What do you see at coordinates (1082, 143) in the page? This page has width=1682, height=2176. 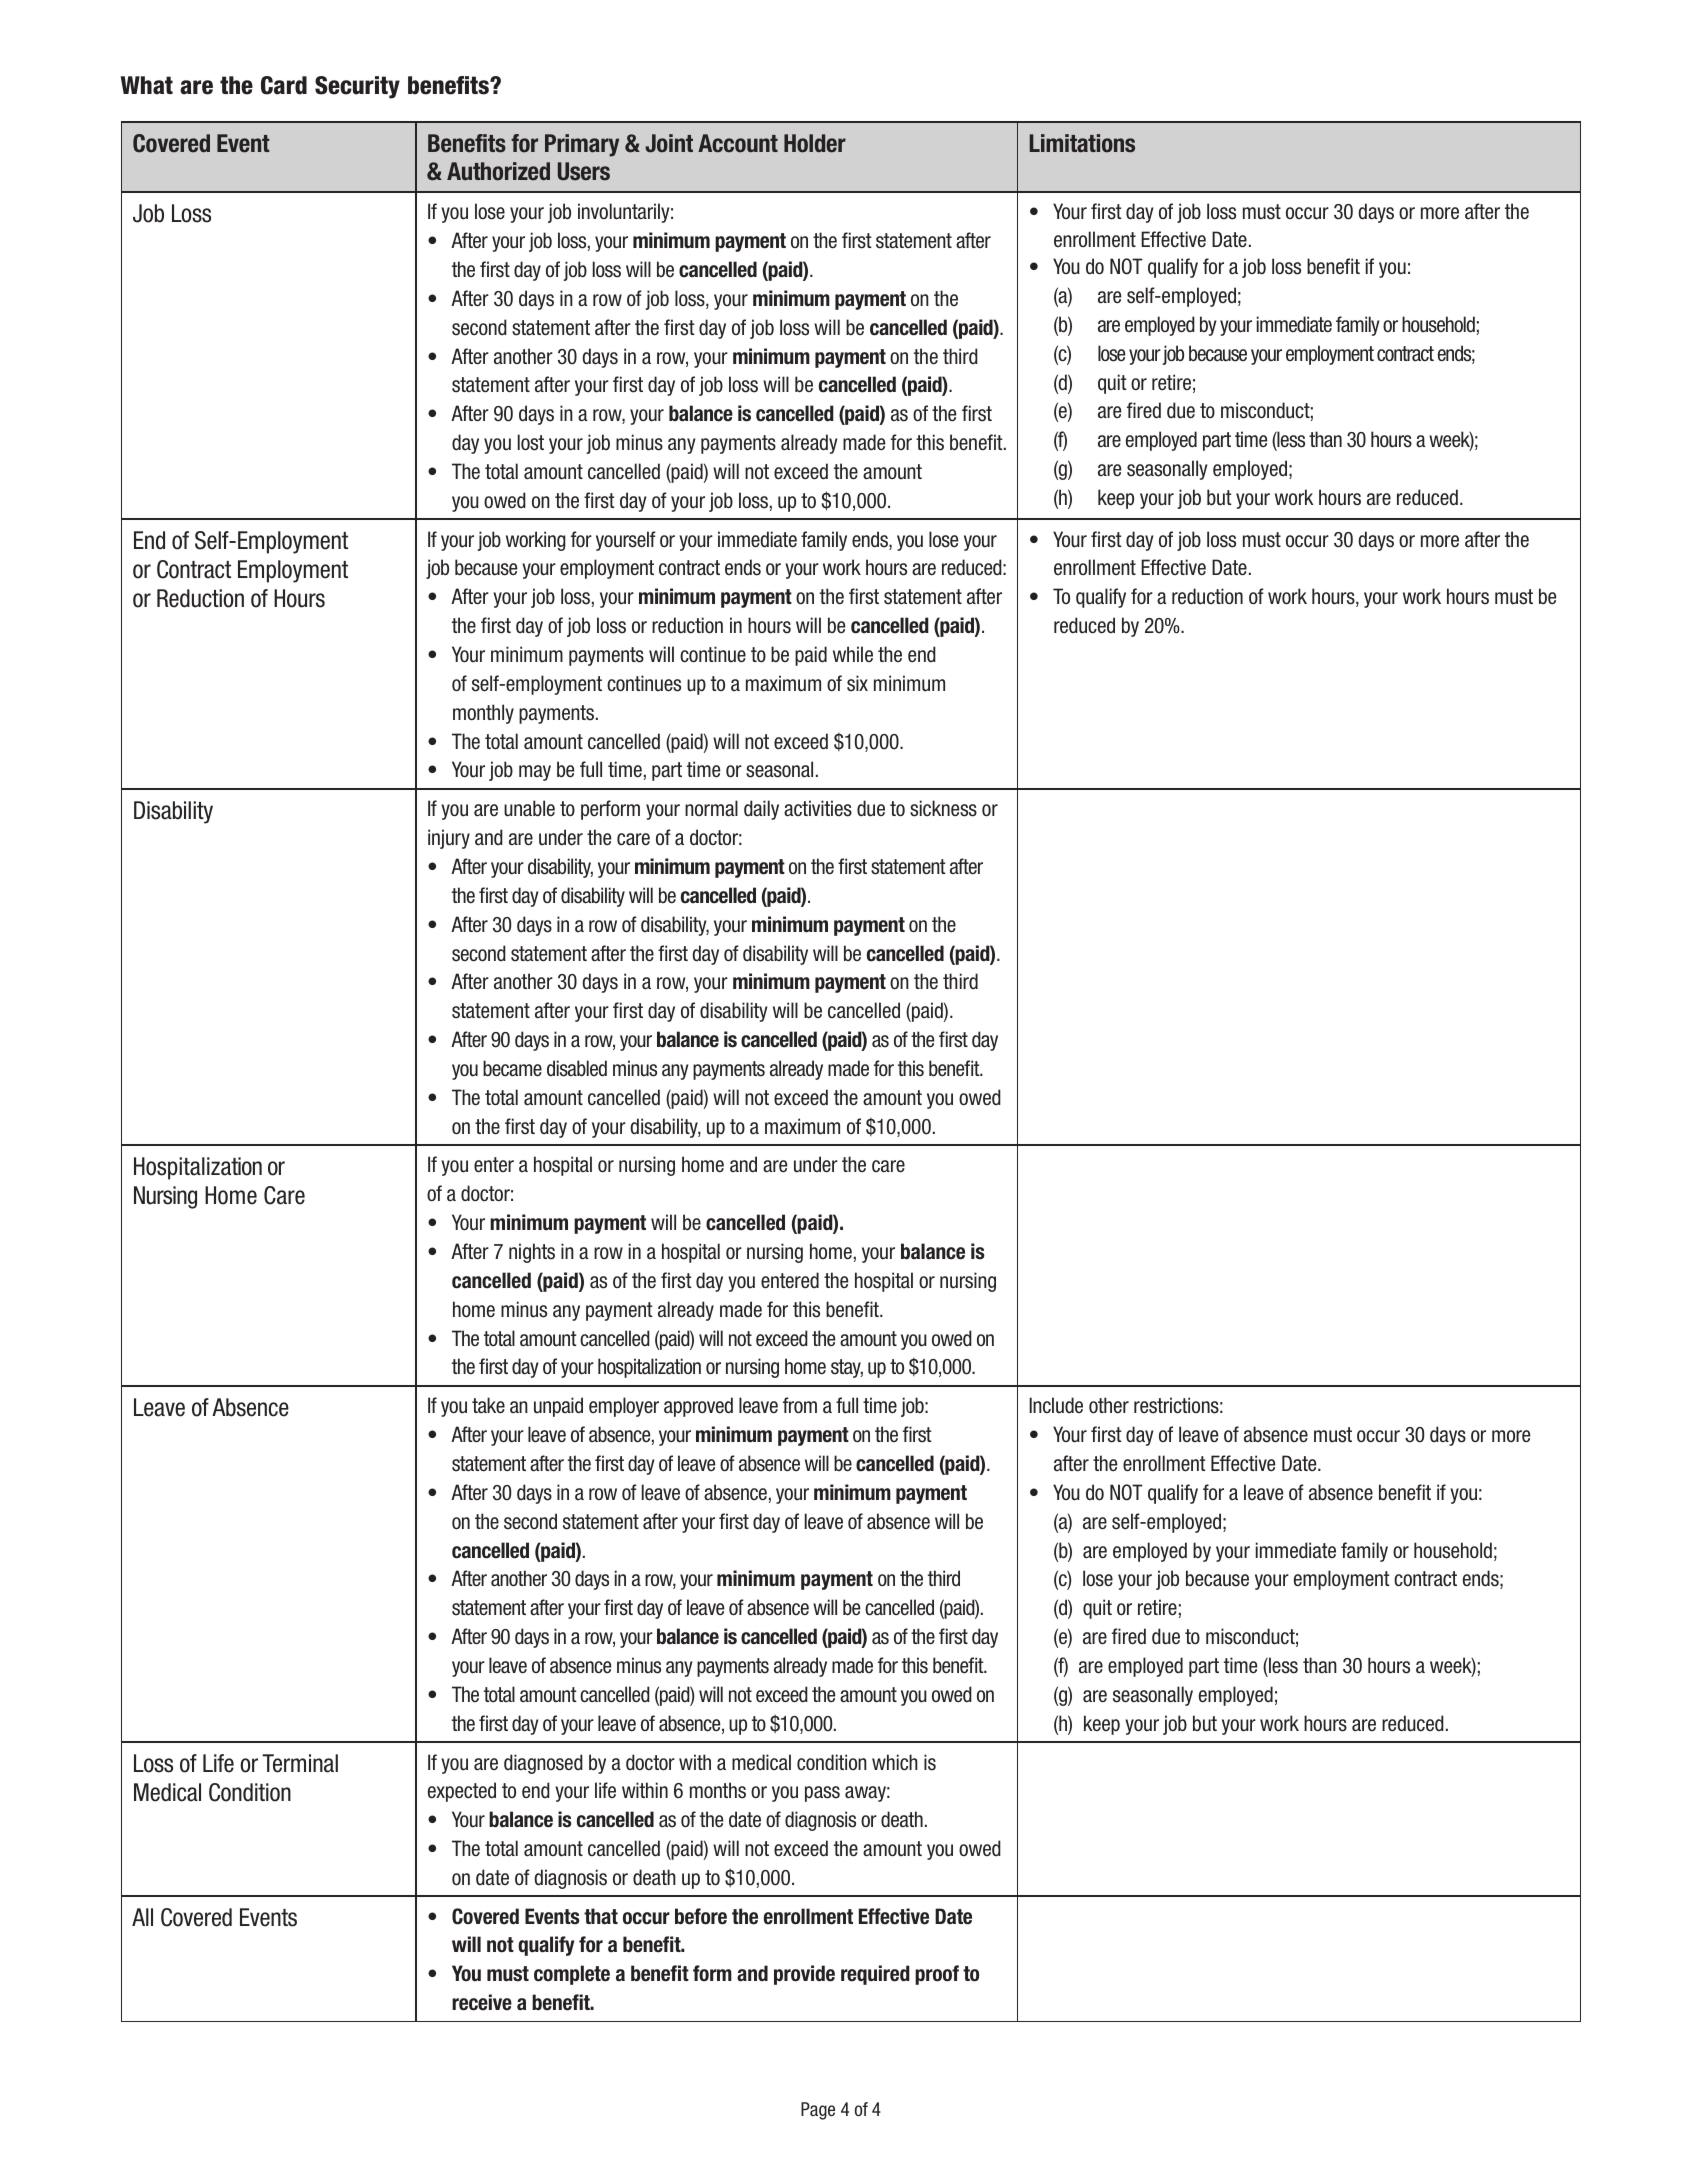 I see `Limitations` at bounding box center [1082, 143].
